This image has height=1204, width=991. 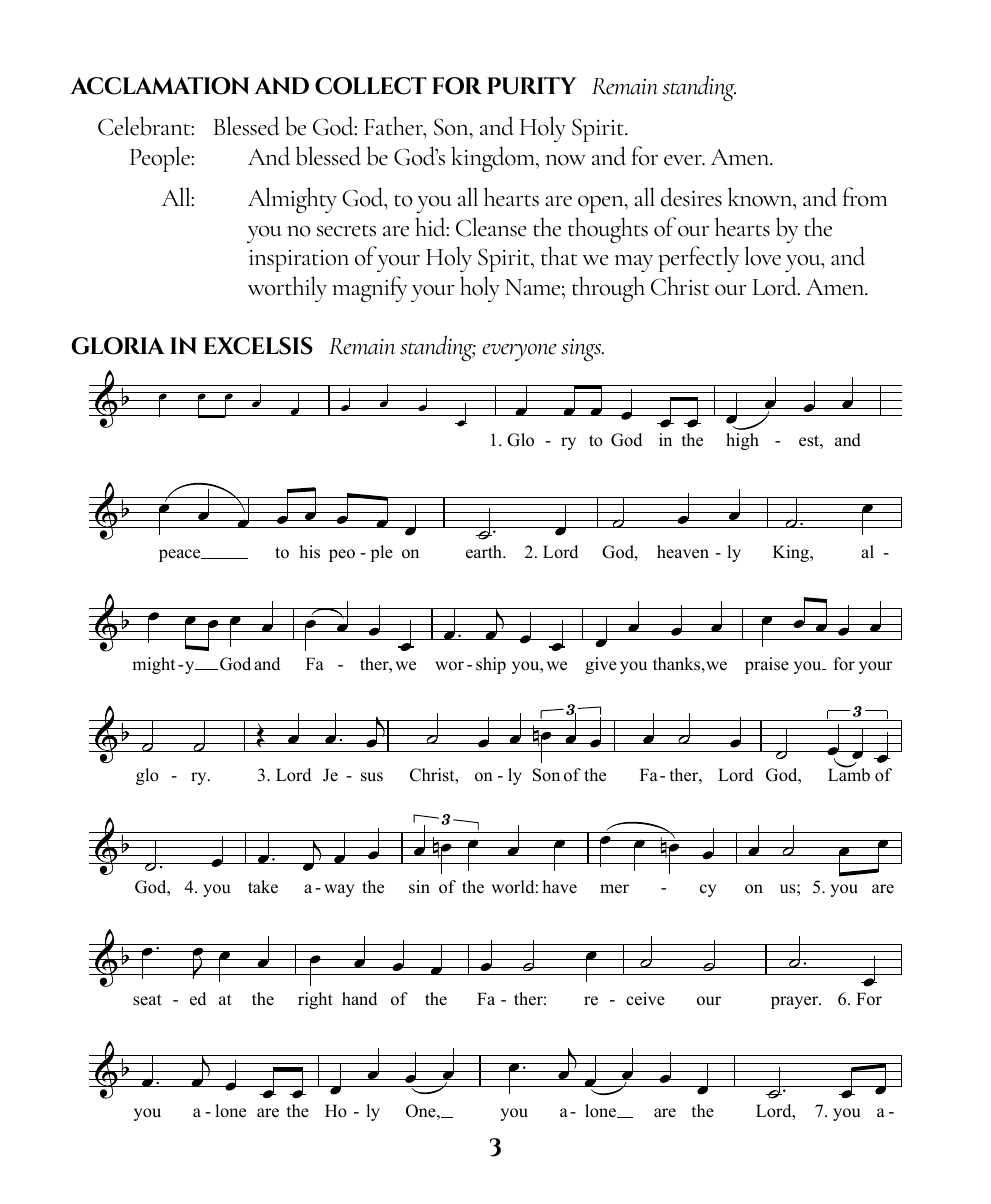 I want to click on PURITY, so click(x=532, y=86).
